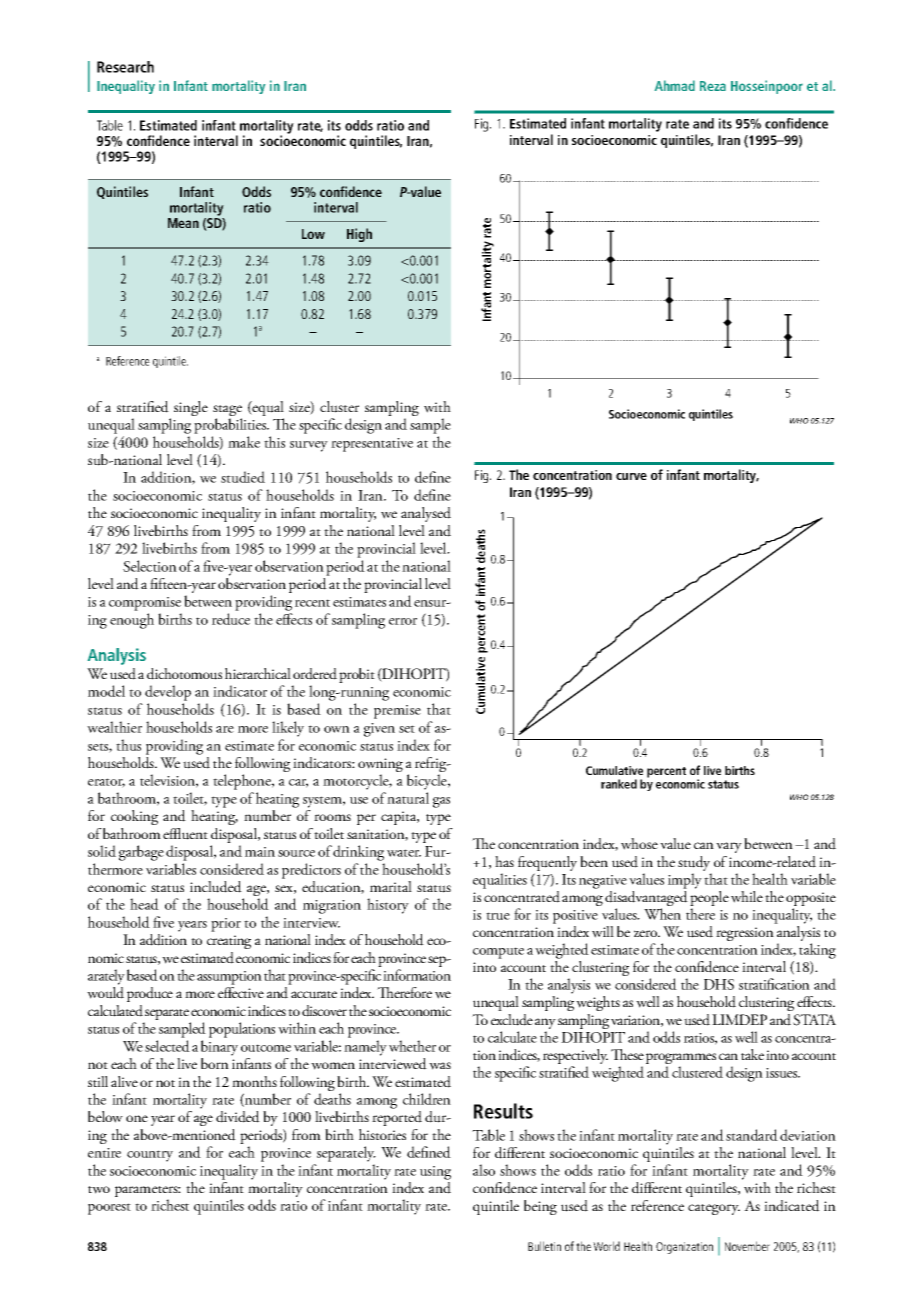  I want to click on poorest, so click(109, 1209).
